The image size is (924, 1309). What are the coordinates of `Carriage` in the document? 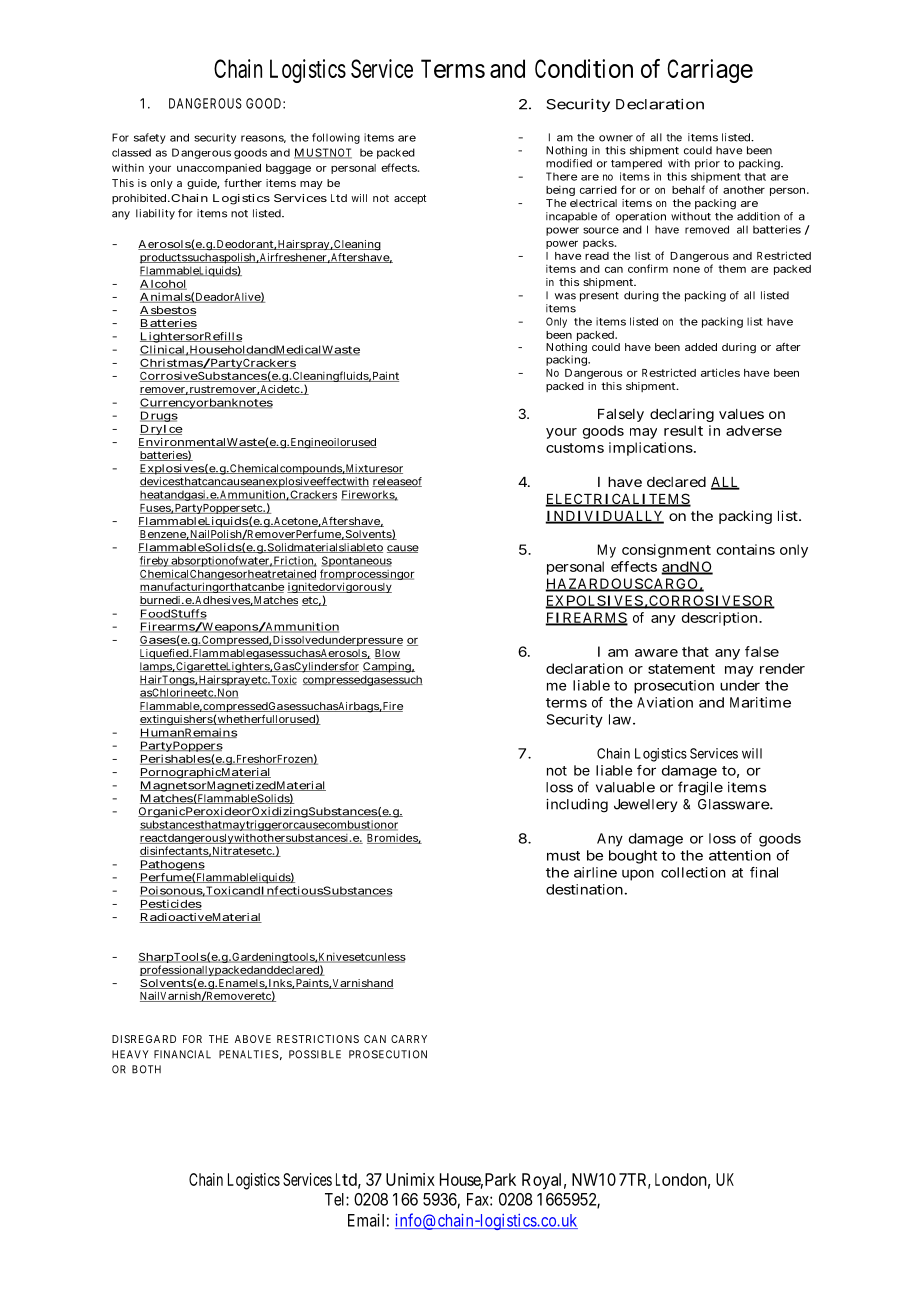 It's located at (710, 71).
